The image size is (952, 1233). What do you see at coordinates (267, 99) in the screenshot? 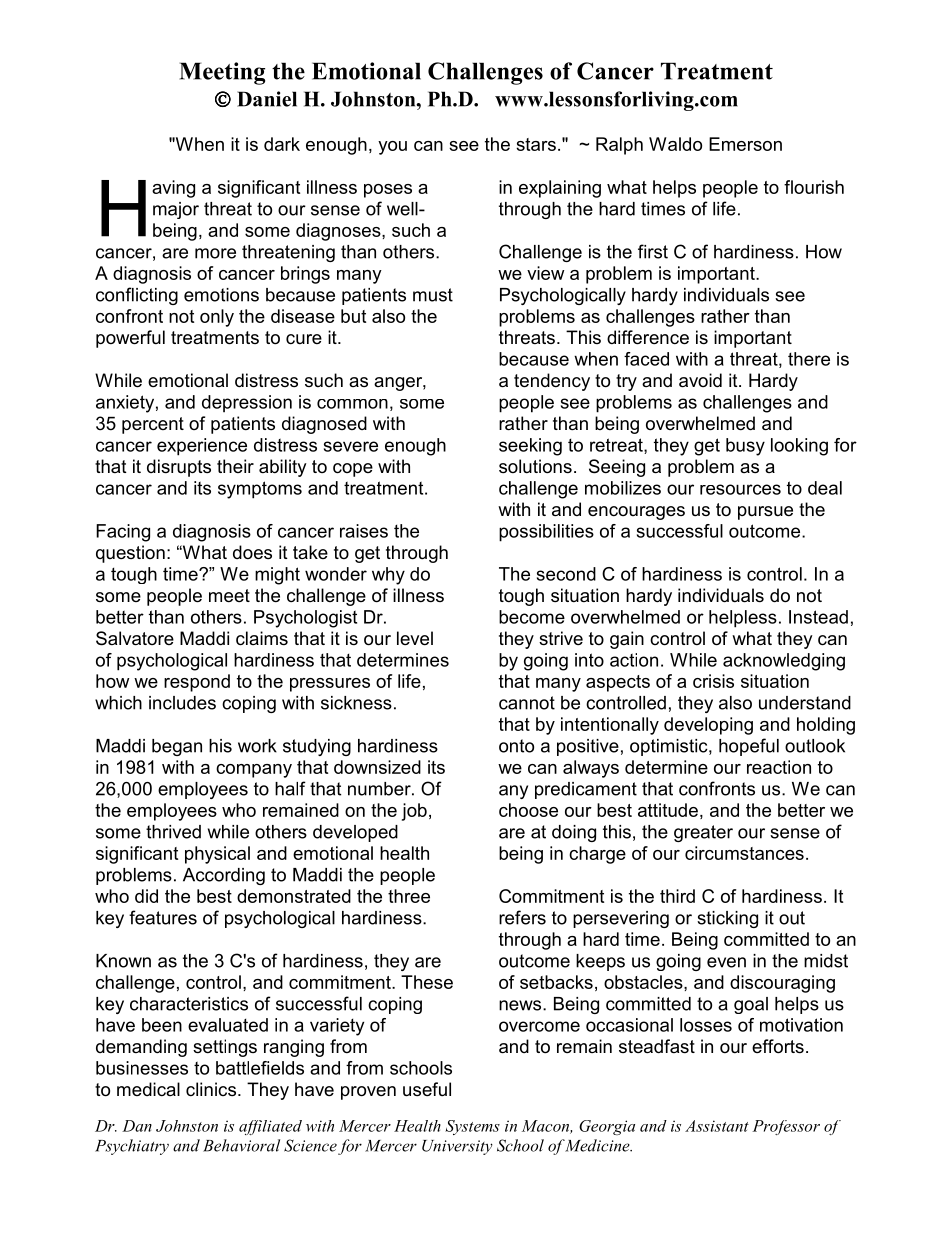
I see `Daniel` at bounding box center [267, 99].
